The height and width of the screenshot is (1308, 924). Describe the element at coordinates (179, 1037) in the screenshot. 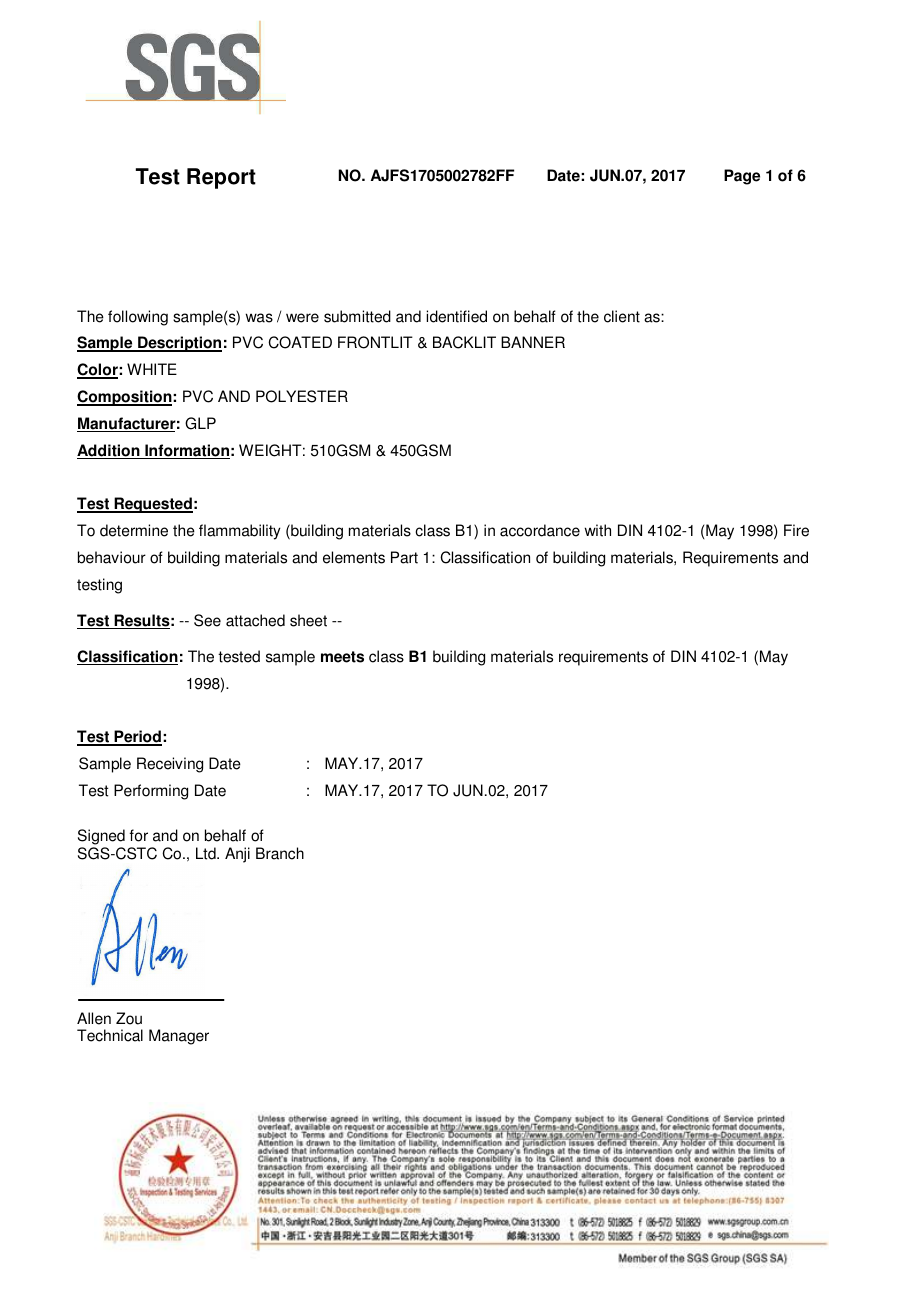

I see `Manager` at that location.
